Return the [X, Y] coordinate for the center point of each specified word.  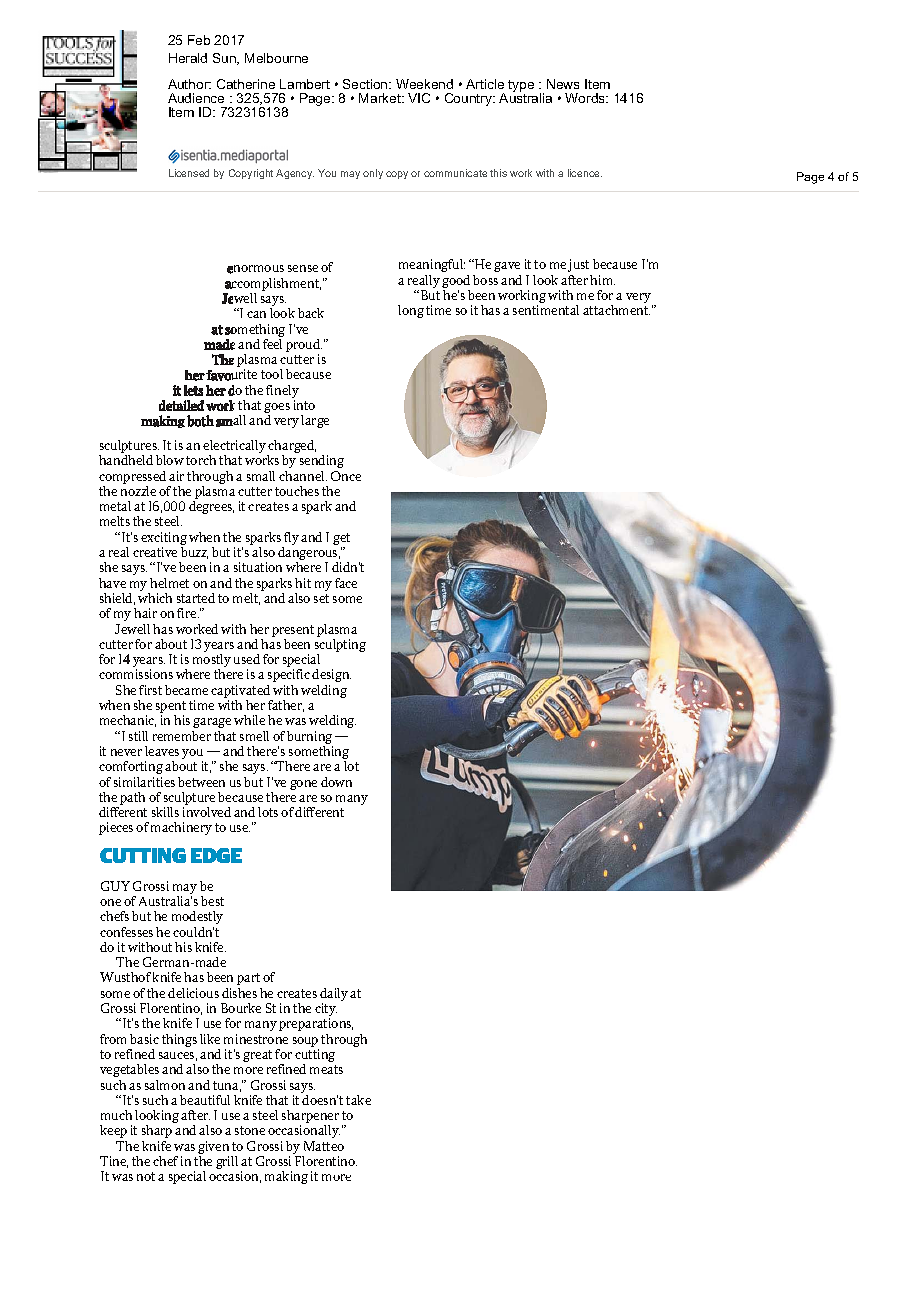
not [146, 1176]
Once [346, 476]
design [331, 675]
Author [189, 84]
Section [366, 84]
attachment [616, 310]
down [336, 782]
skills [165, 812]
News [563, 84]
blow [170, 460]
